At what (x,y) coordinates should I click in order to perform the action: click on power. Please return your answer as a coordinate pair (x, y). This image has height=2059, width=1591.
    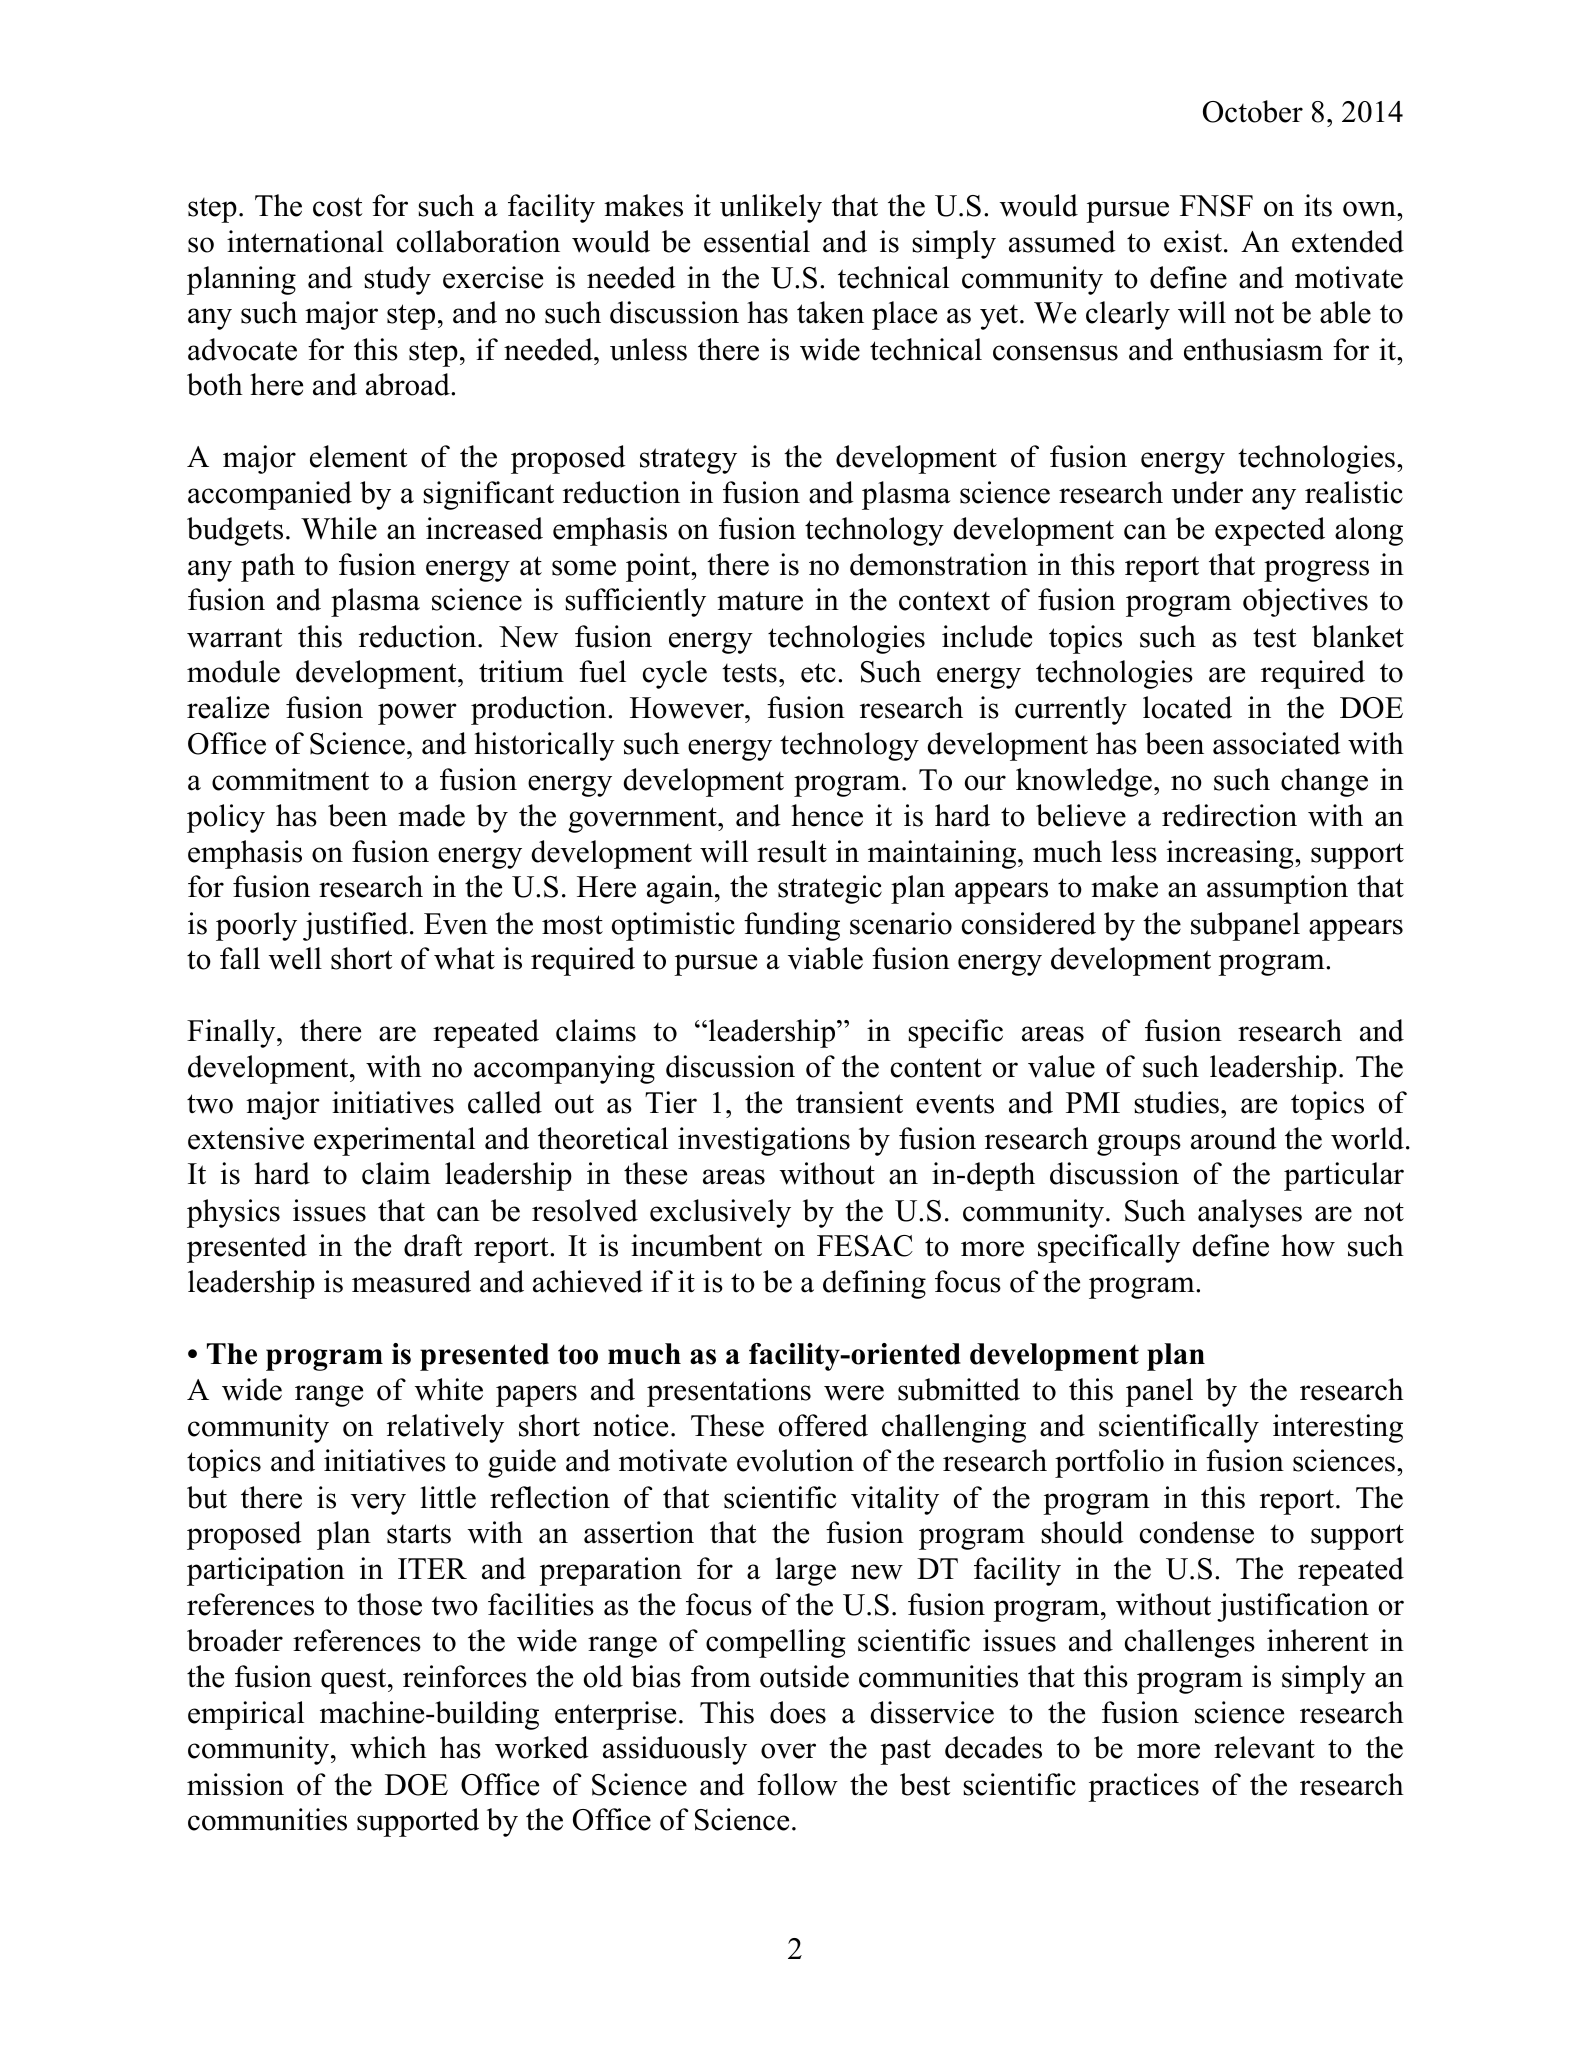
    Looking at the image, I should click on (417, 714).
